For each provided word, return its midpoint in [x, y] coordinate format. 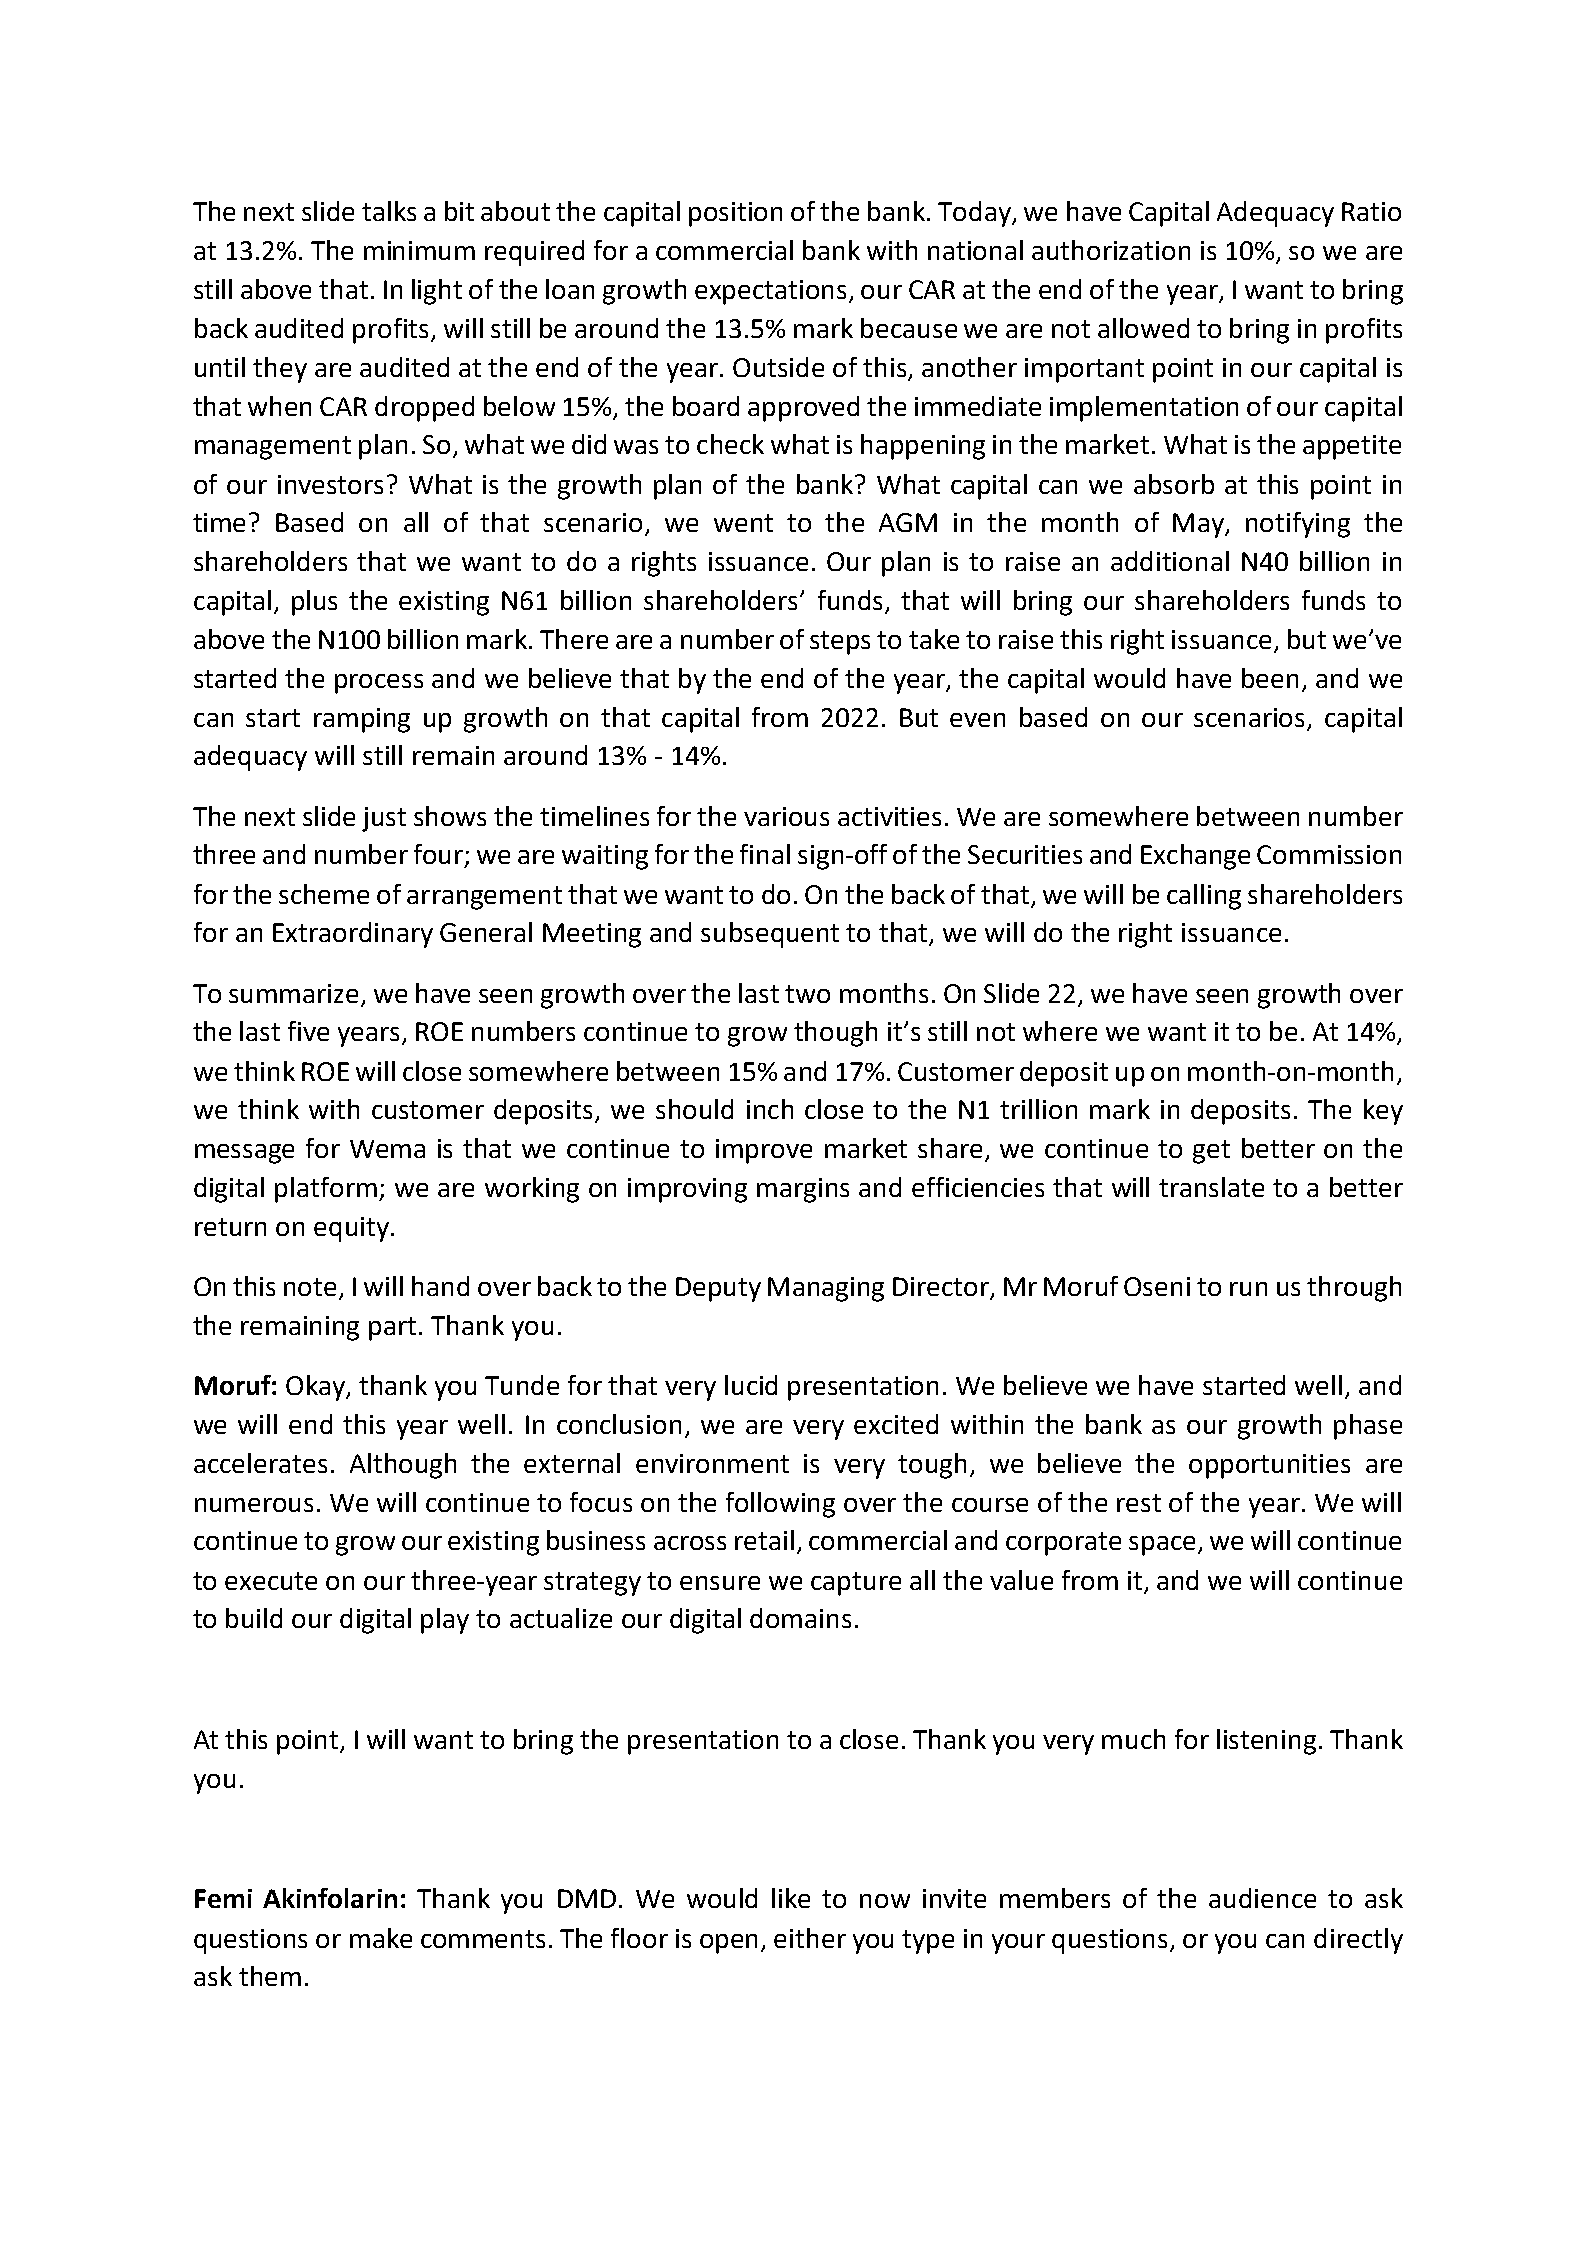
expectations [772, 292]
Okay [317, 1388]
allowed [1143, 328]
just [384, 819]
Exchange [1195, 857]
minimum [419, 250]
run [1248, 1289]
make [381, 1938]
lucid [751, 1385]
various [786, 816]
